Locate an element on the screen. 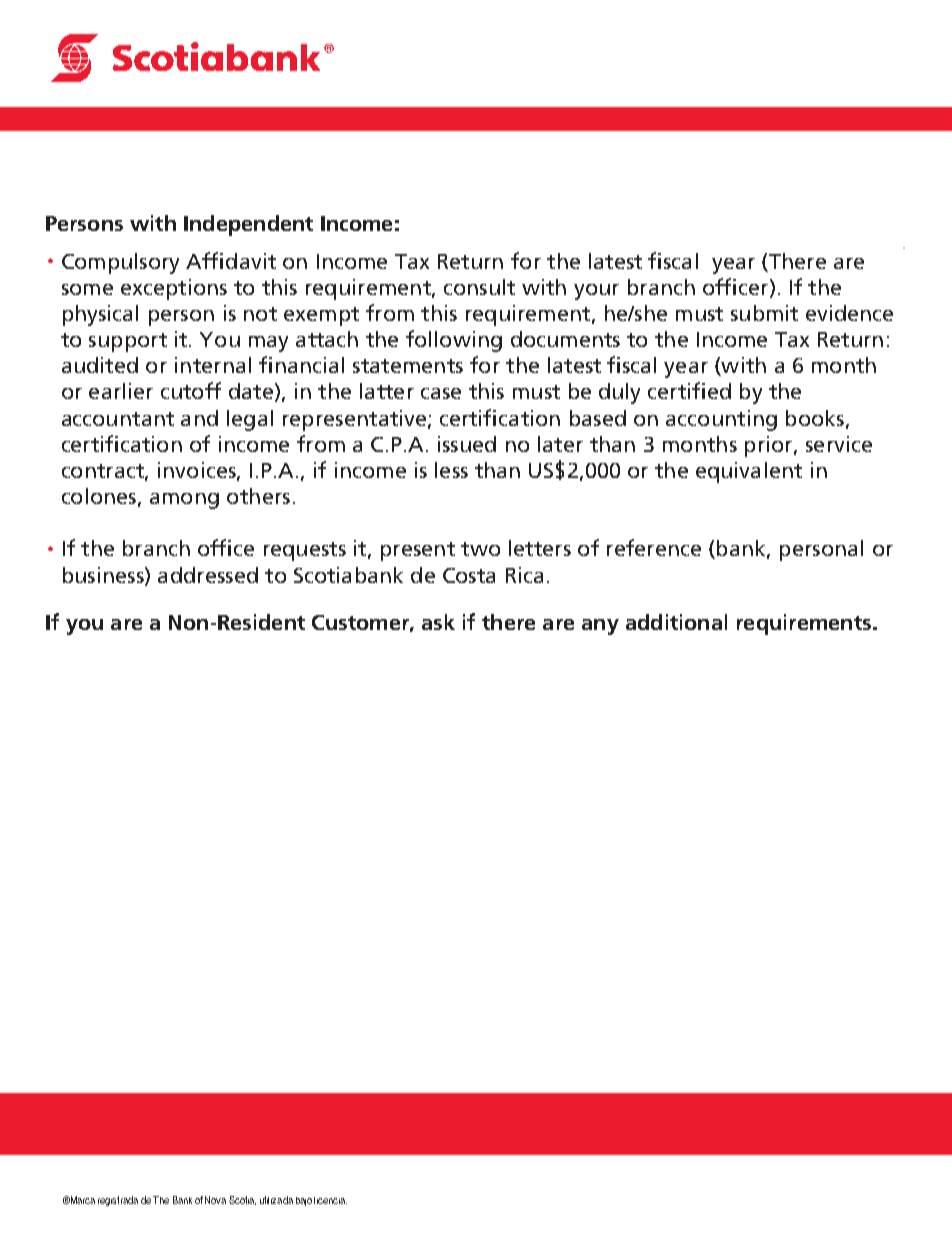  addressed is located at coordinates (208, 575).
